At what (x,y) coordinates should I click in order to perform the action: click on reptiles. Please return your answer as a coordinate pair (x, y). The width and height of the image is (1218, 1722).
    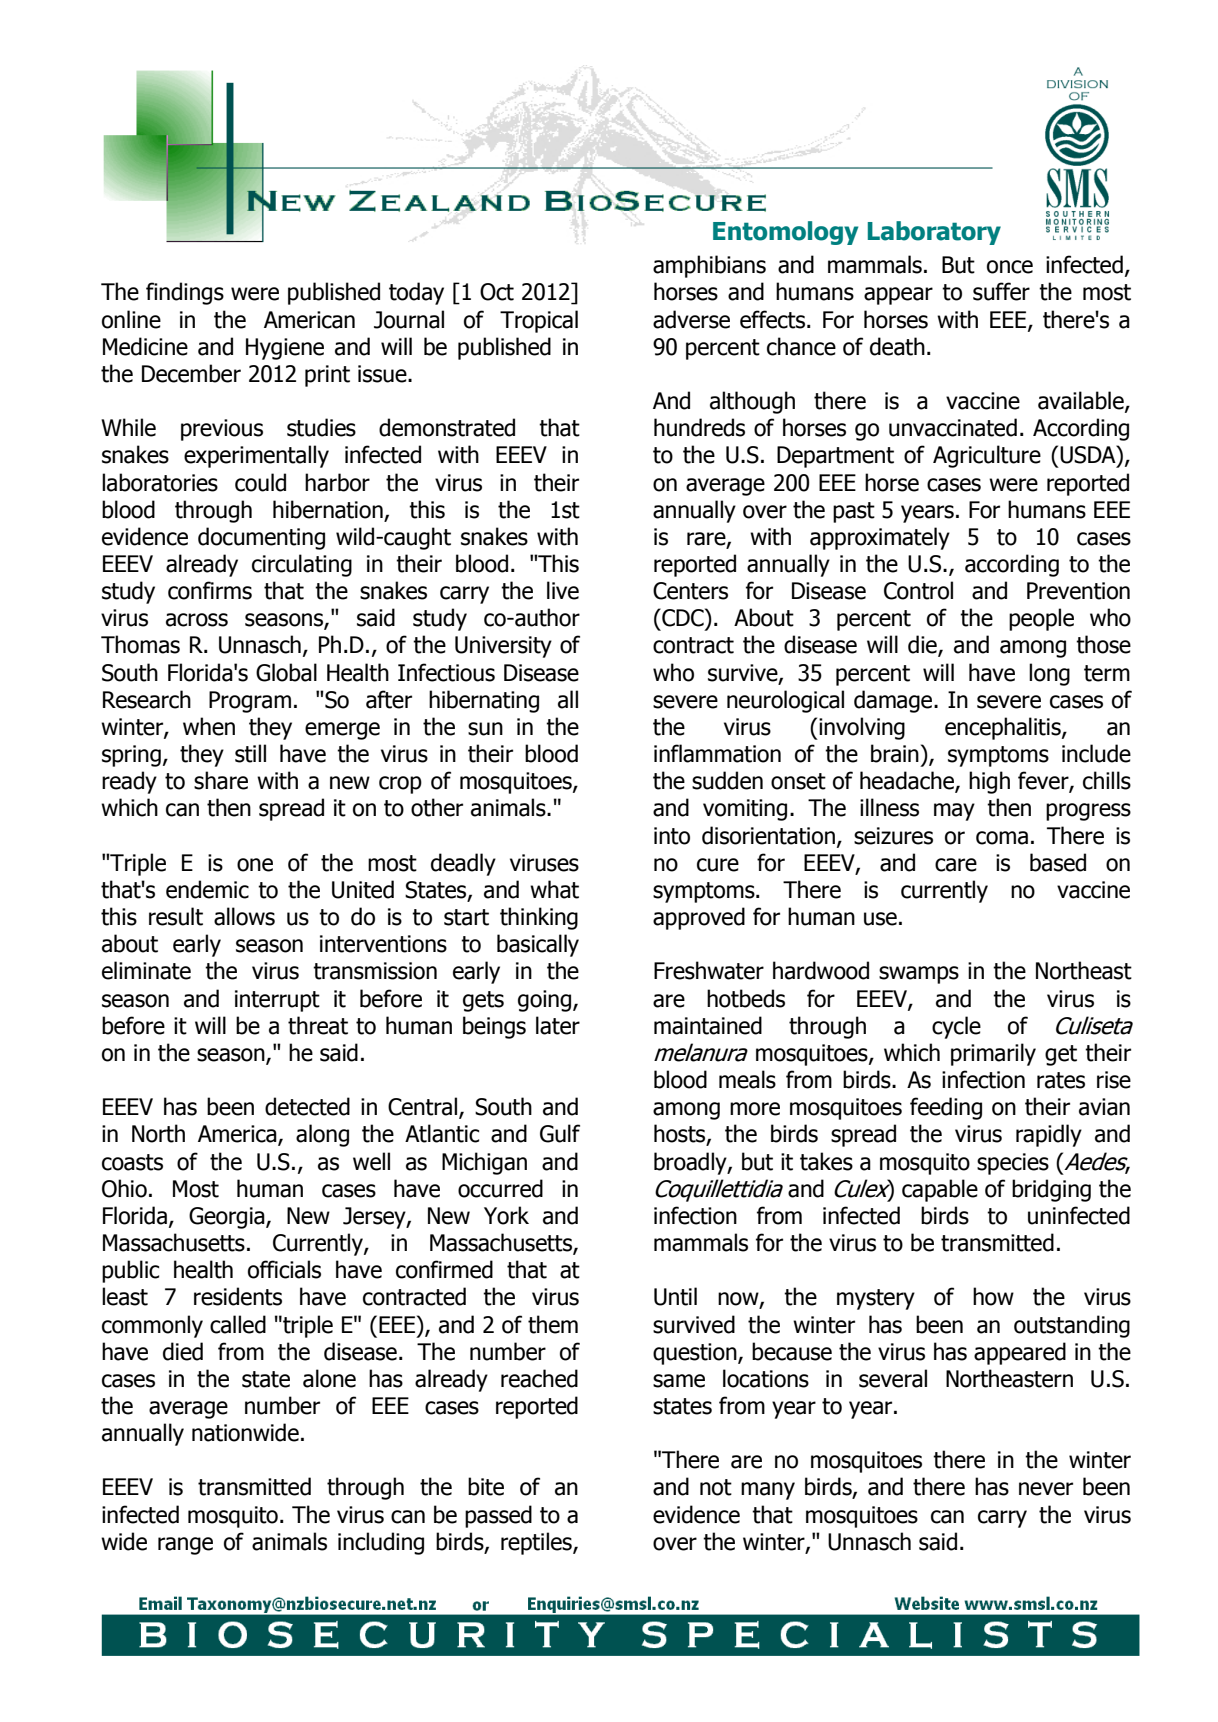
    Looking at the image, I should click on (537, 1543).
